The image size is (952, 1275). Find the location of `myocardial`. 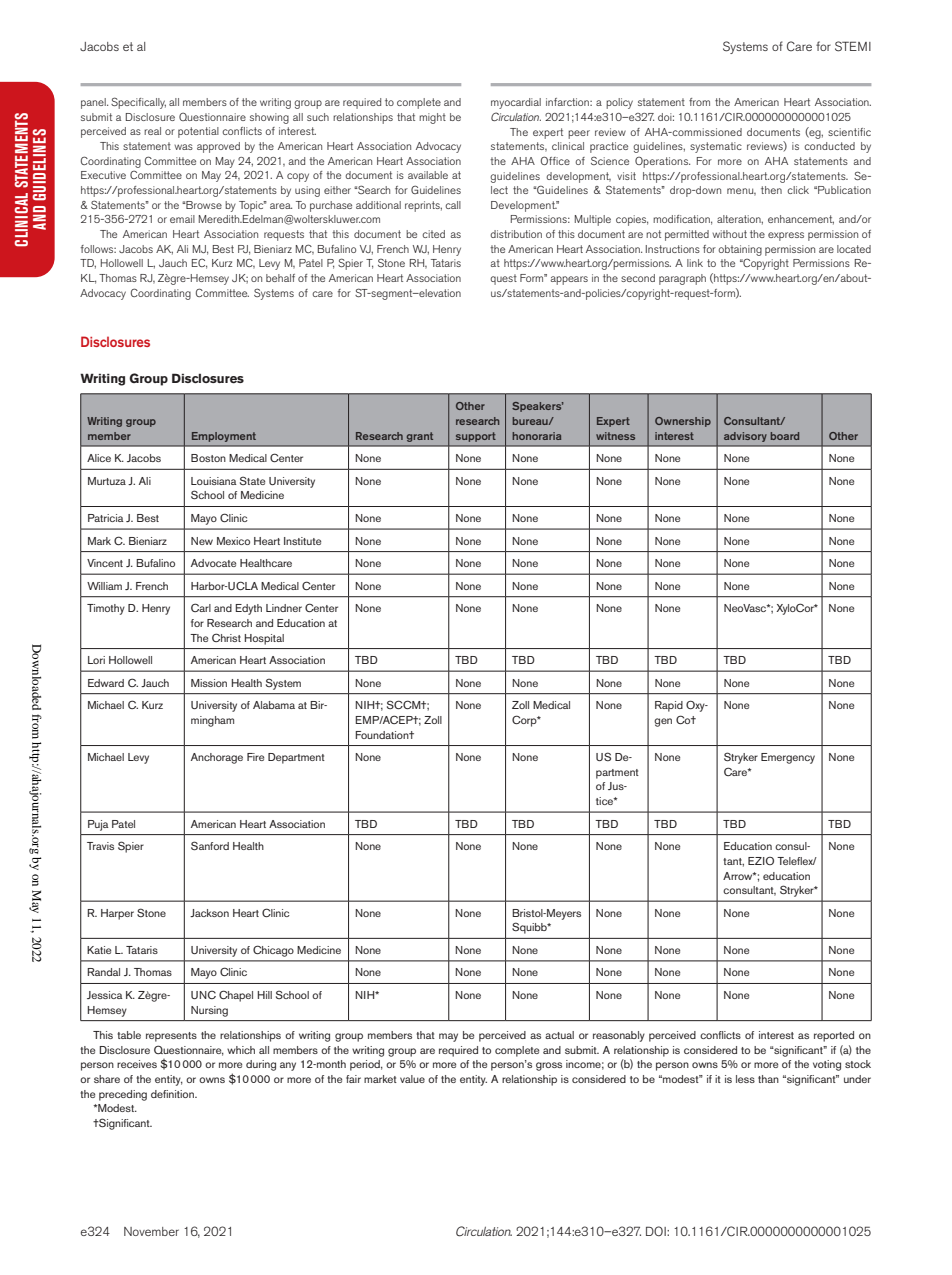

myocardial is located at coordinates (516, 103).
